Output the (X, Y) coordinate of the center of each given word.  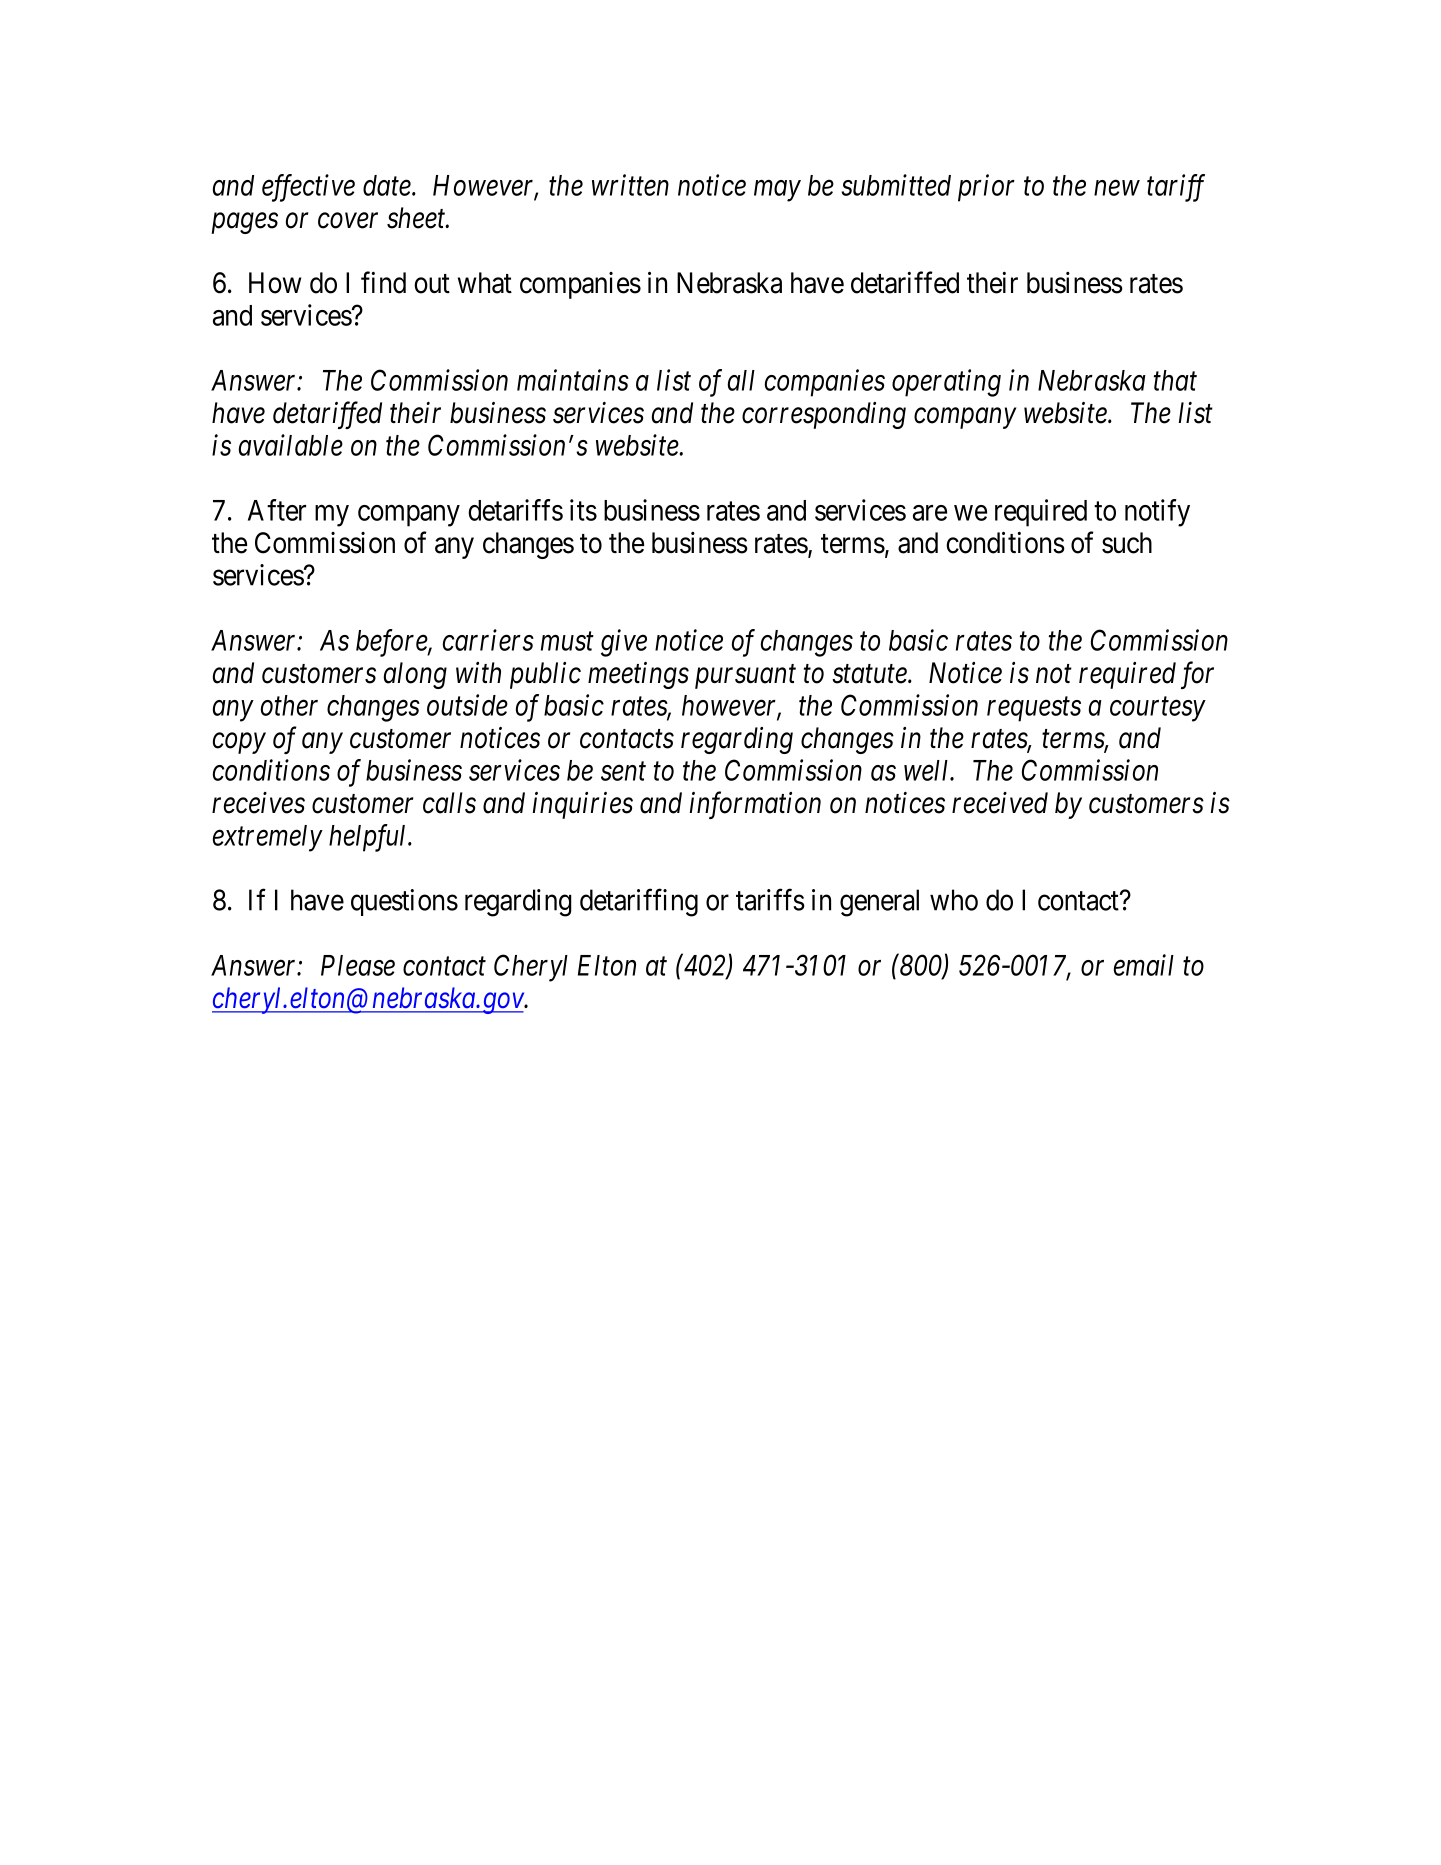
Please (358, 965)
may (777, 191)
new (1117, 188)
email (1144, 965)
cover (348, 221)
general (879, 903)
